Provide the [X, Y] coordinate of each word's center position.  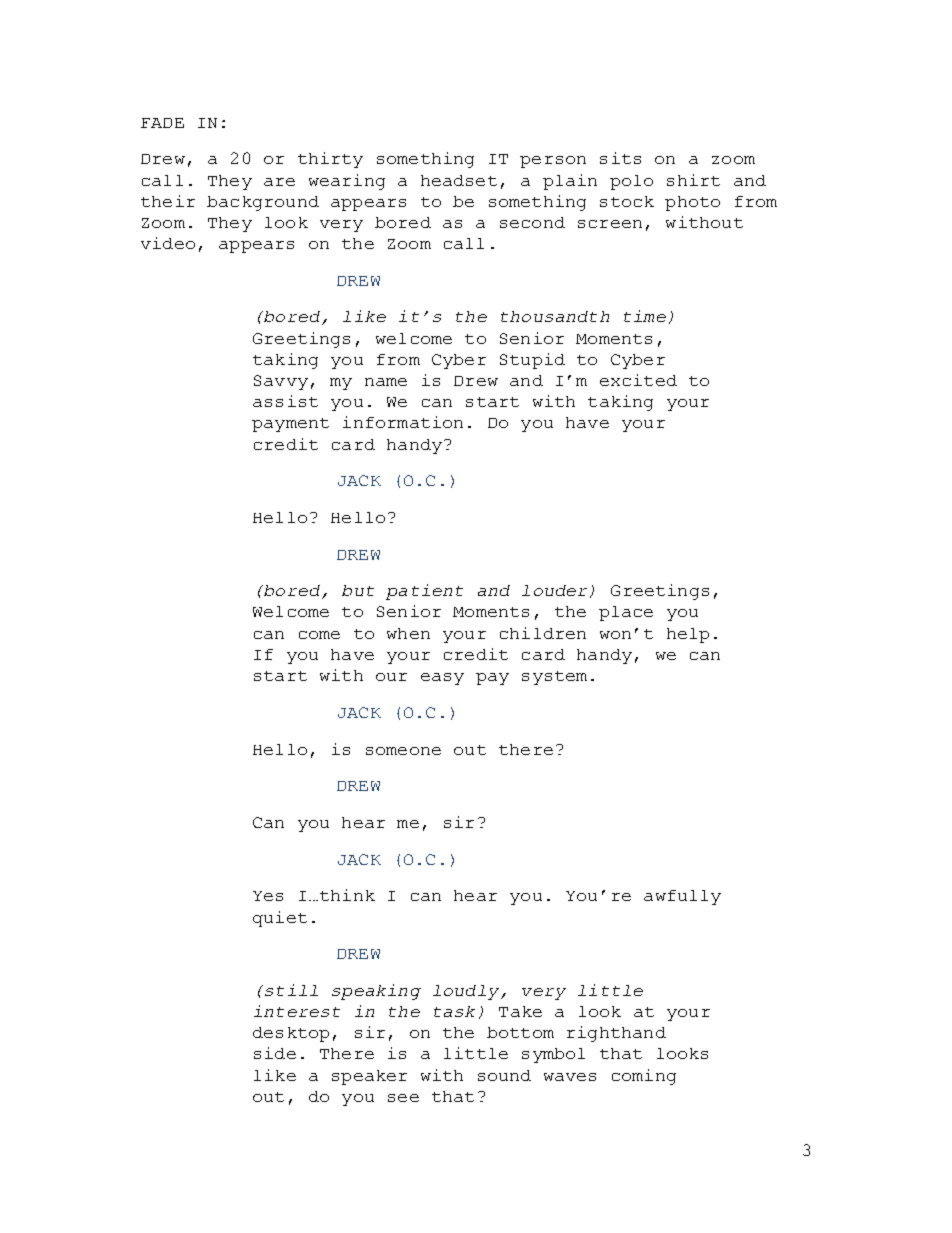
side [275, 1053]
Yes [268, 896]
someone [403, 751]
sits [620, 158]
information [403, 422]
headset [459, 180]
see [403, 1098]
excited [638, 380]
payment [290, 425]
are [279, 182]
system [554, 678]
